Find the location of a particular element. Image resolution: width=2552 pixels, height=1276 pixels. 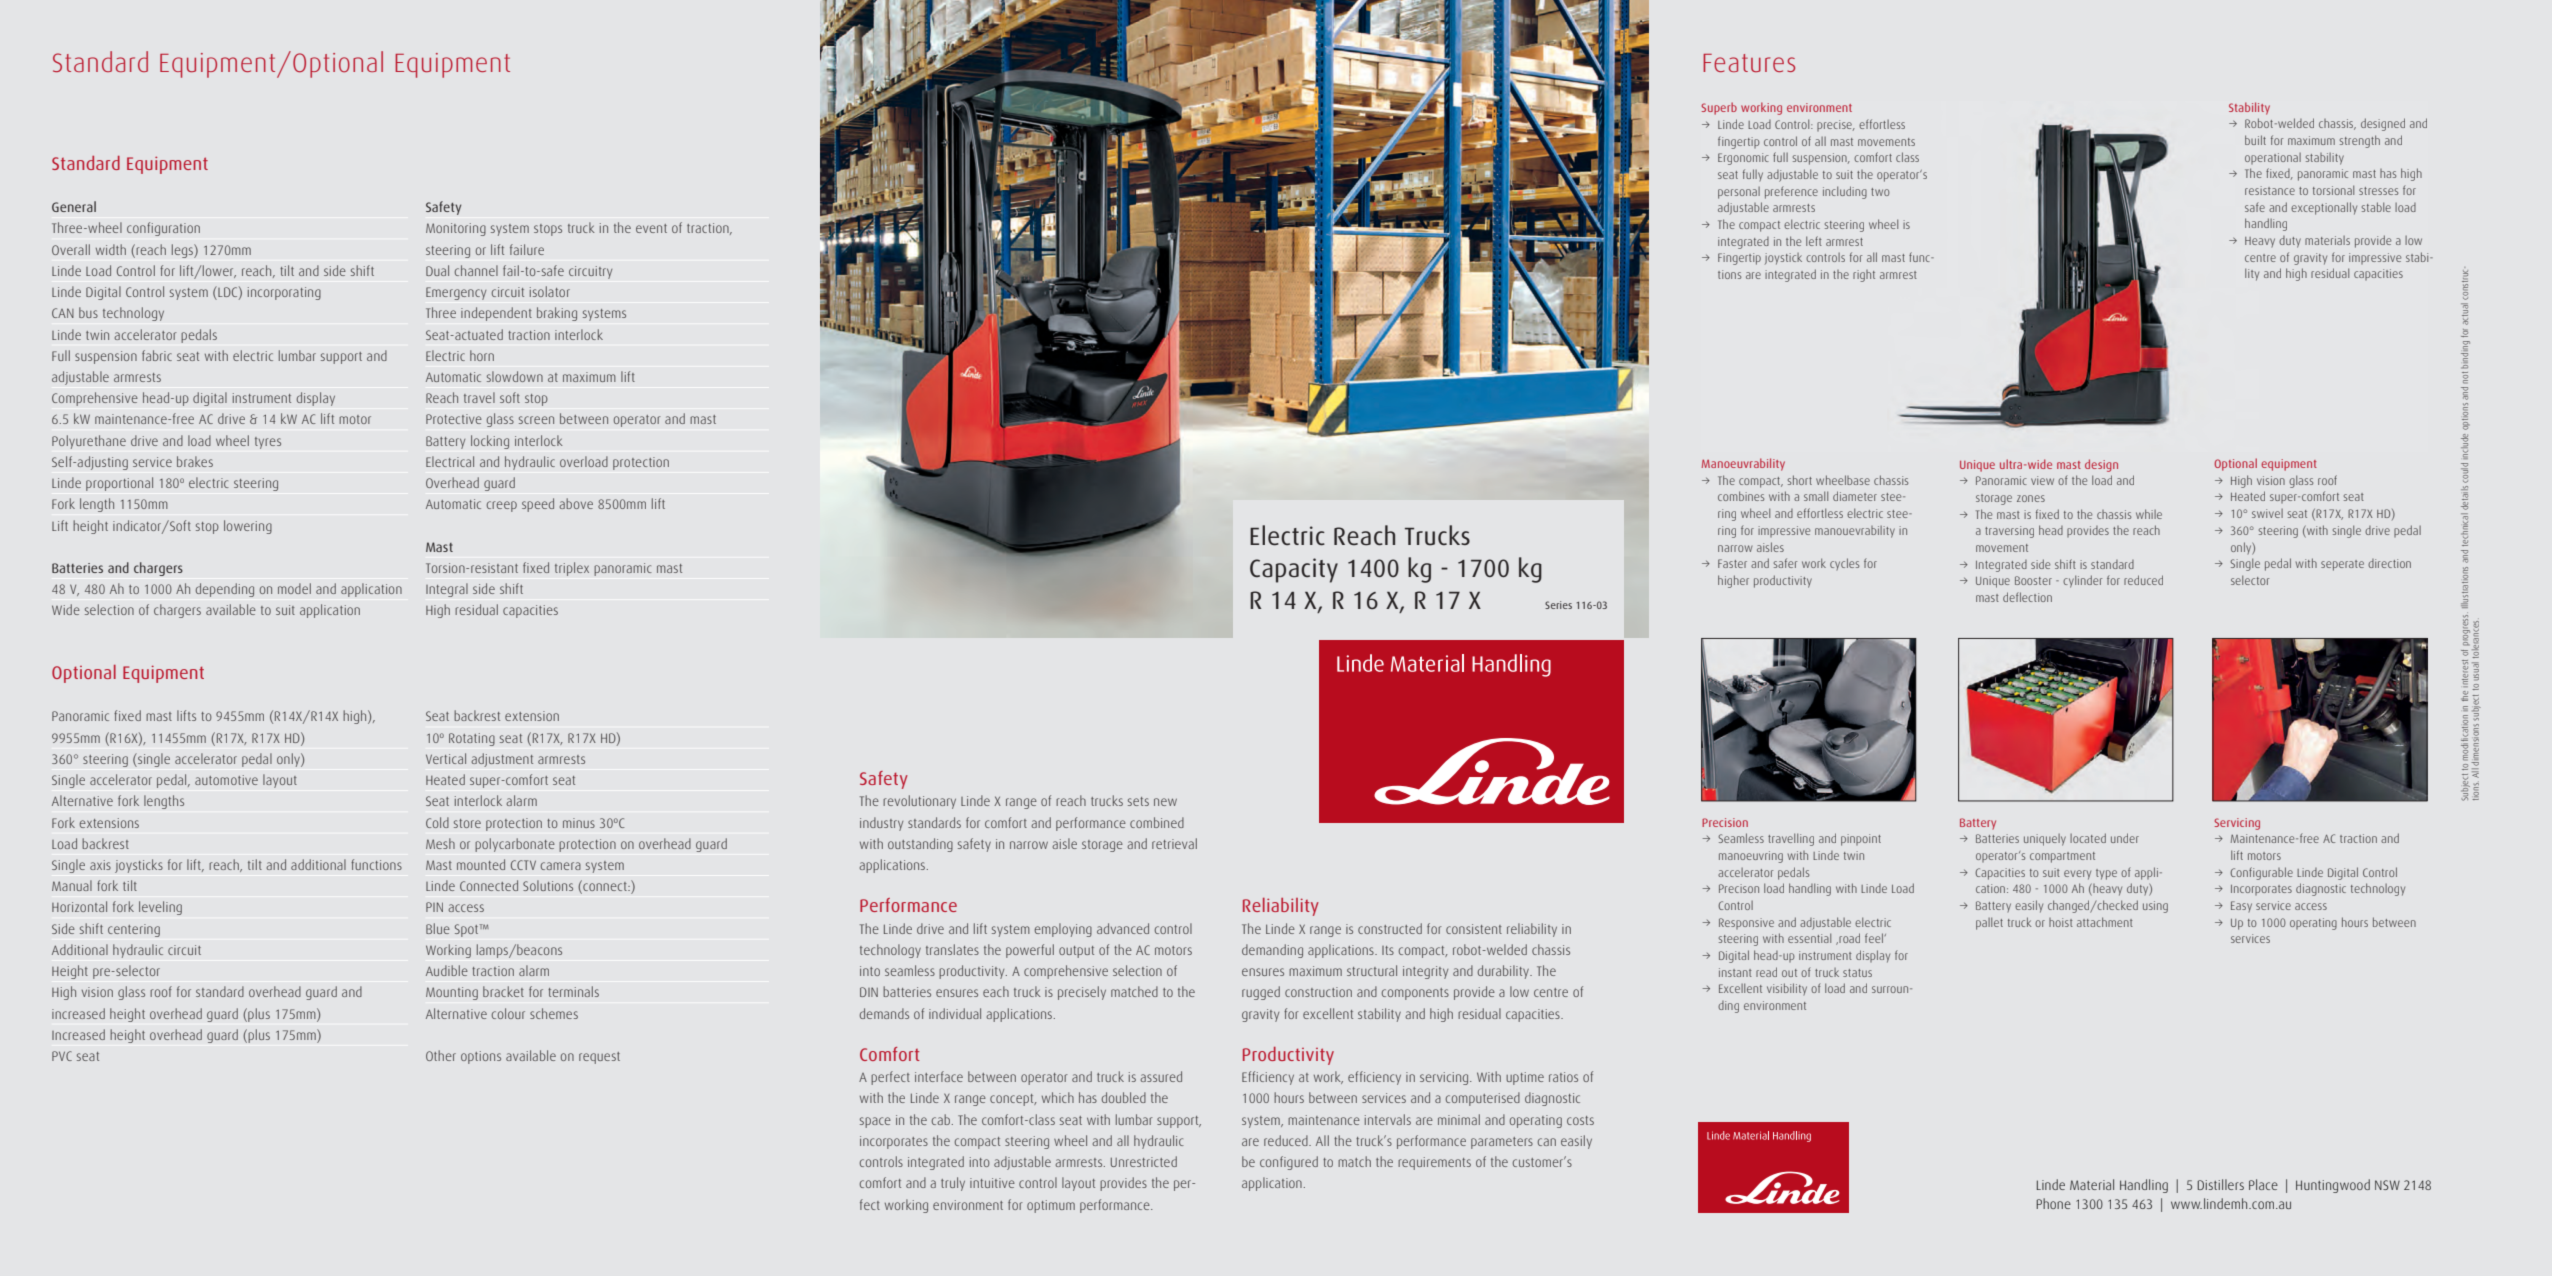

incorporating is located at coordinates (284, 293).
